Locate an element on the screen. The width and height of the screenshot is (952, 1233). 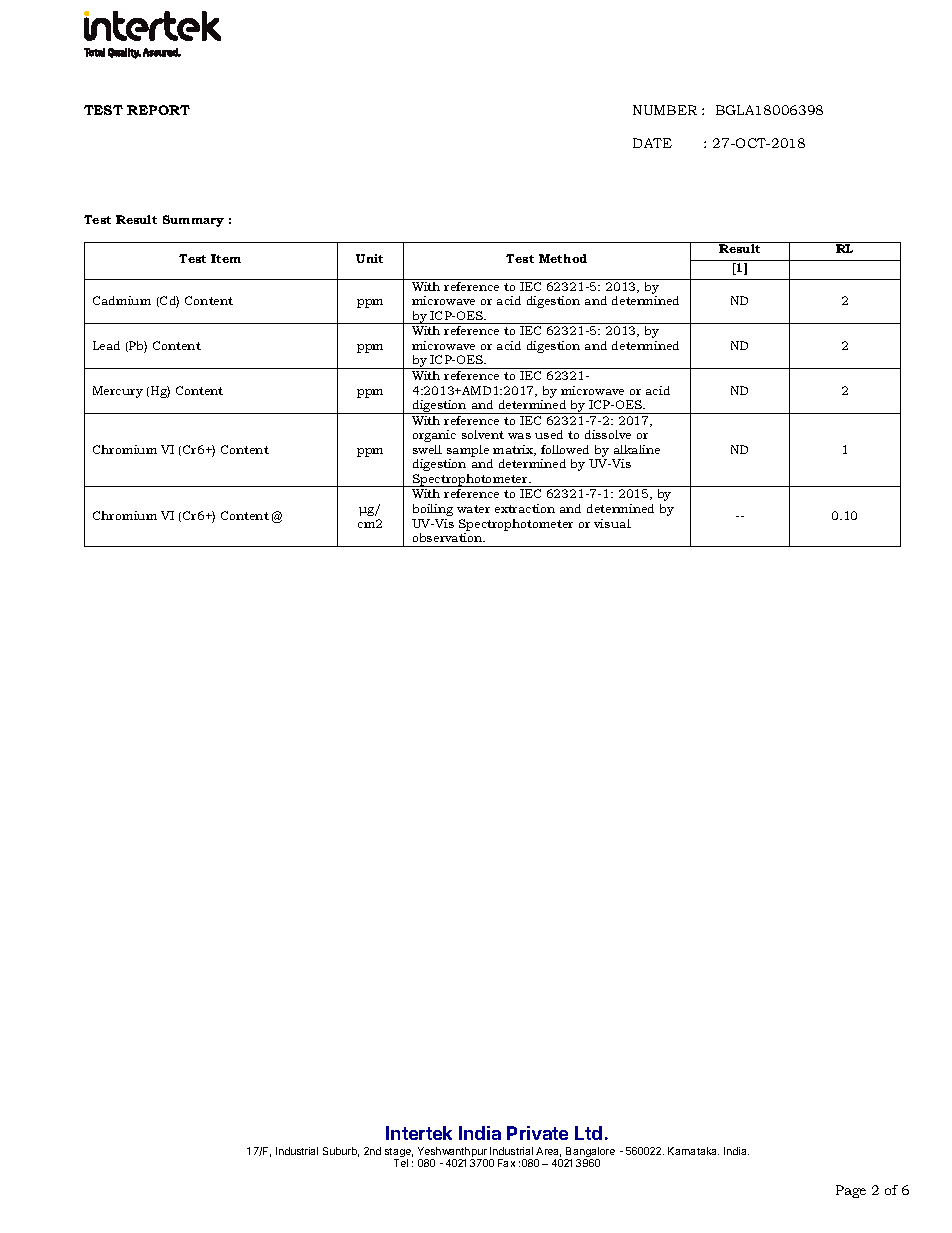
extraction is located at coordinates (525, 508).
